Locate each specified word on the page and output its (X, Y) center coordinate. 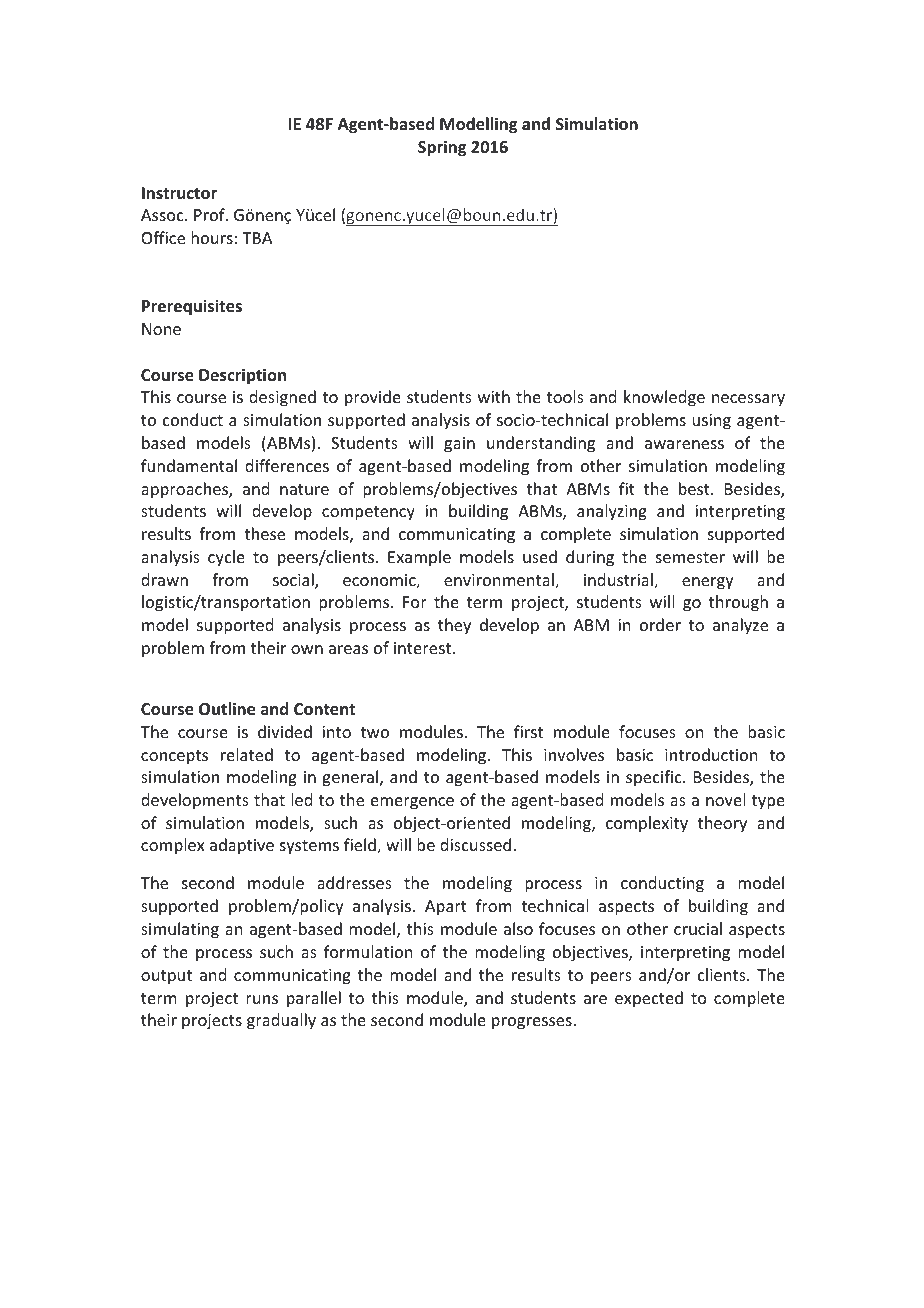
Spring (442, 148)
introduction (711, 754)
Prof (210, 214)
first (528, 731)
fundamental (189, 465)
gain (459, 445)
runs (262, 999)
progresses (532, 1023)
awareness (684, 444)
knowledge (664, 398)
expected (649, 999)
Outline (227, 709)
